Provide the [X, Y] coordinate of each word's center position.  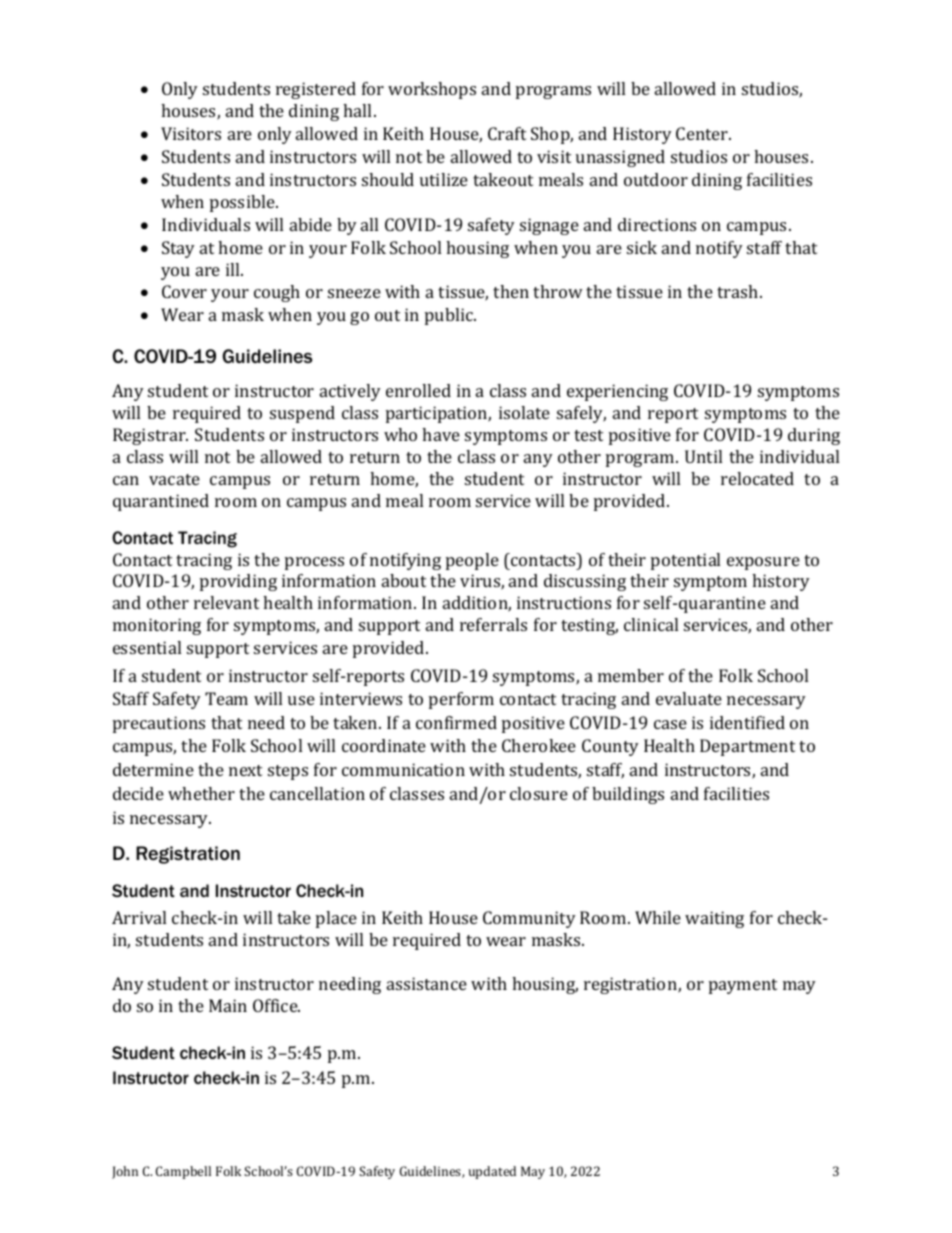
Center [703, 133]
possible [243, 203]
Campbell [183, 1172]
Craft [507, 133]
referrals [493, 624]
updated [492, 1172]
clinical [651, 624]
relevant [226, 602]
